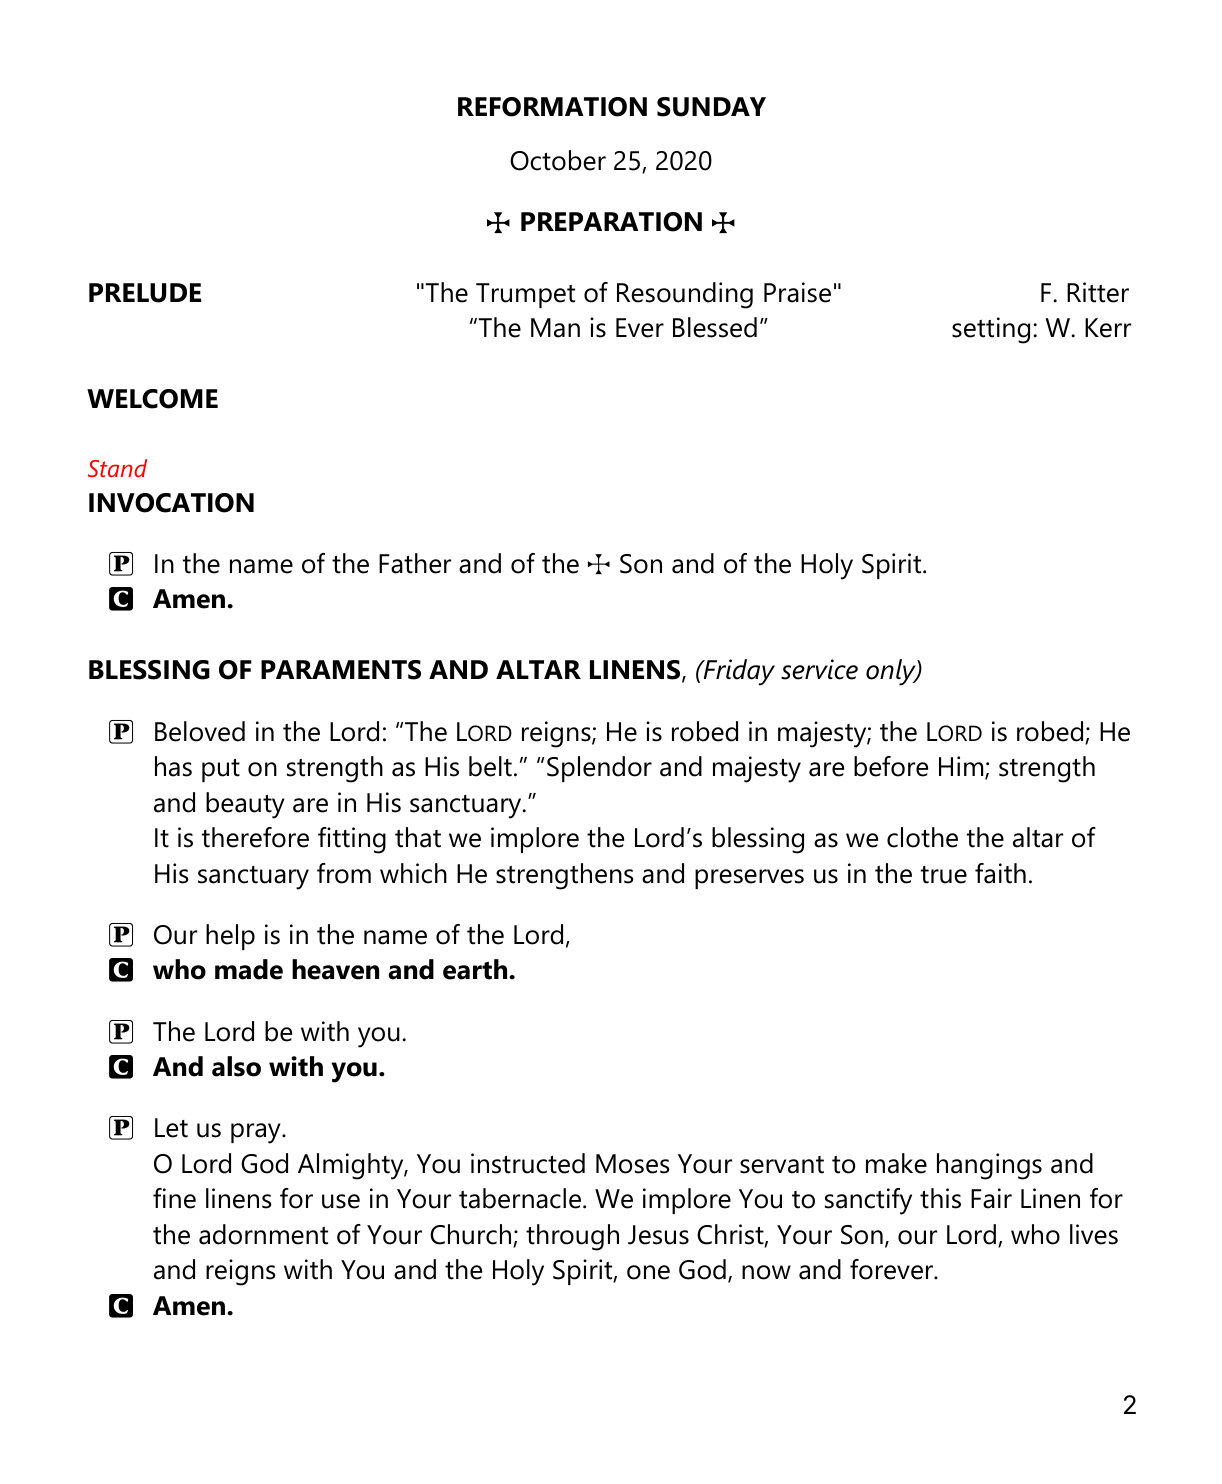  I want to click on Splendor, so click(599, 769).
